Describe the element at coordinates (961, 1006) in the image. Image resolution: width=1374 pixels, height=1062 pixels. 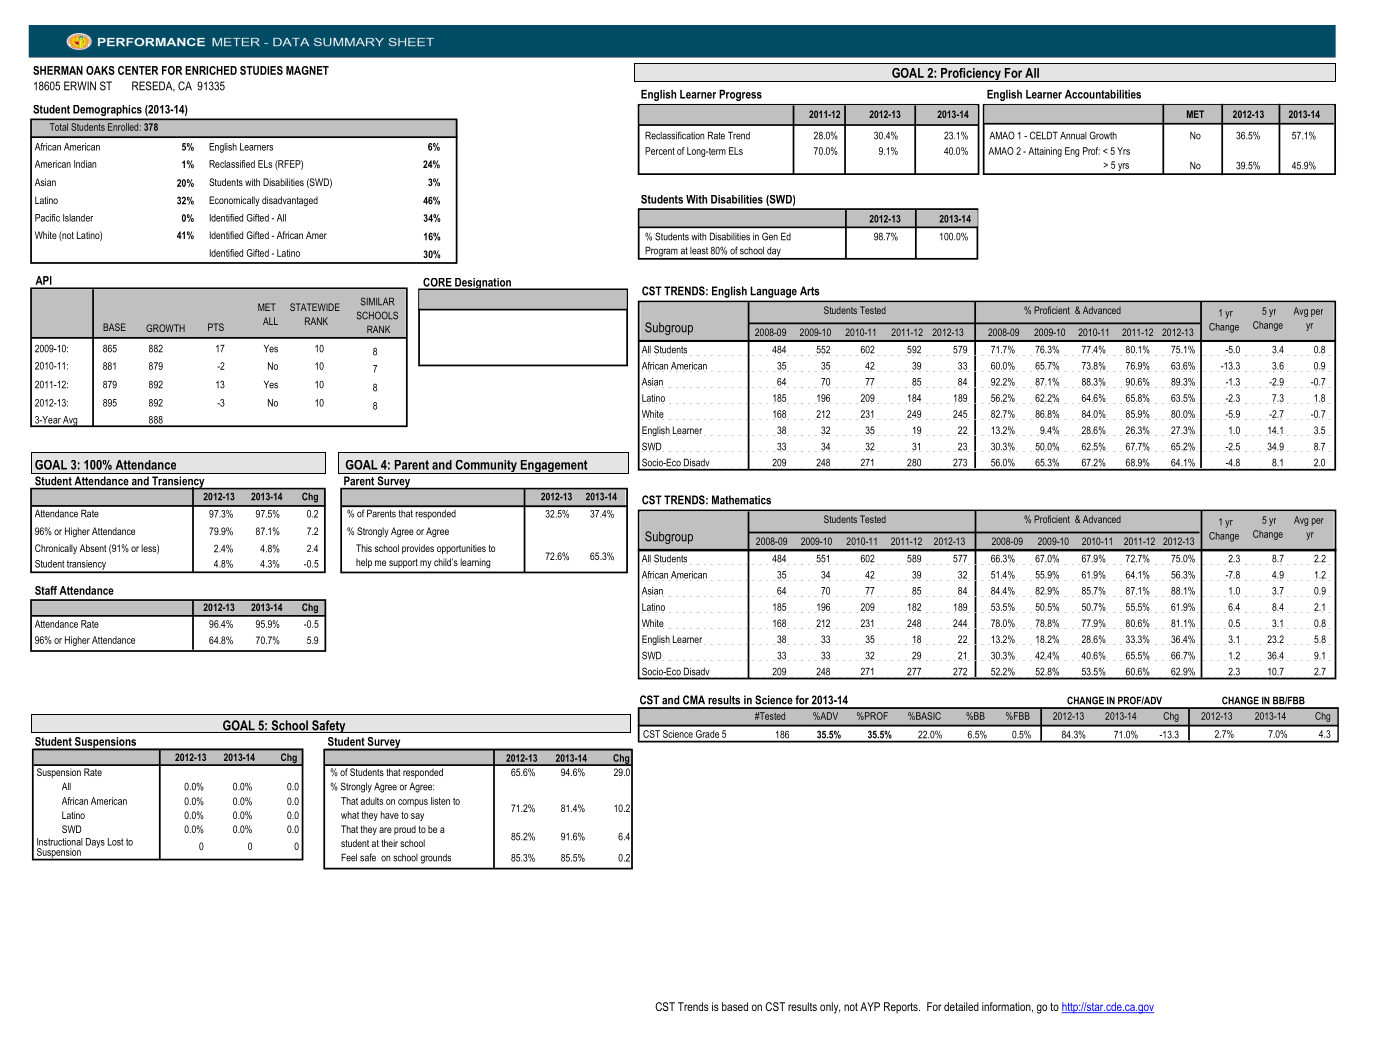
I see `detailed` at that location.
